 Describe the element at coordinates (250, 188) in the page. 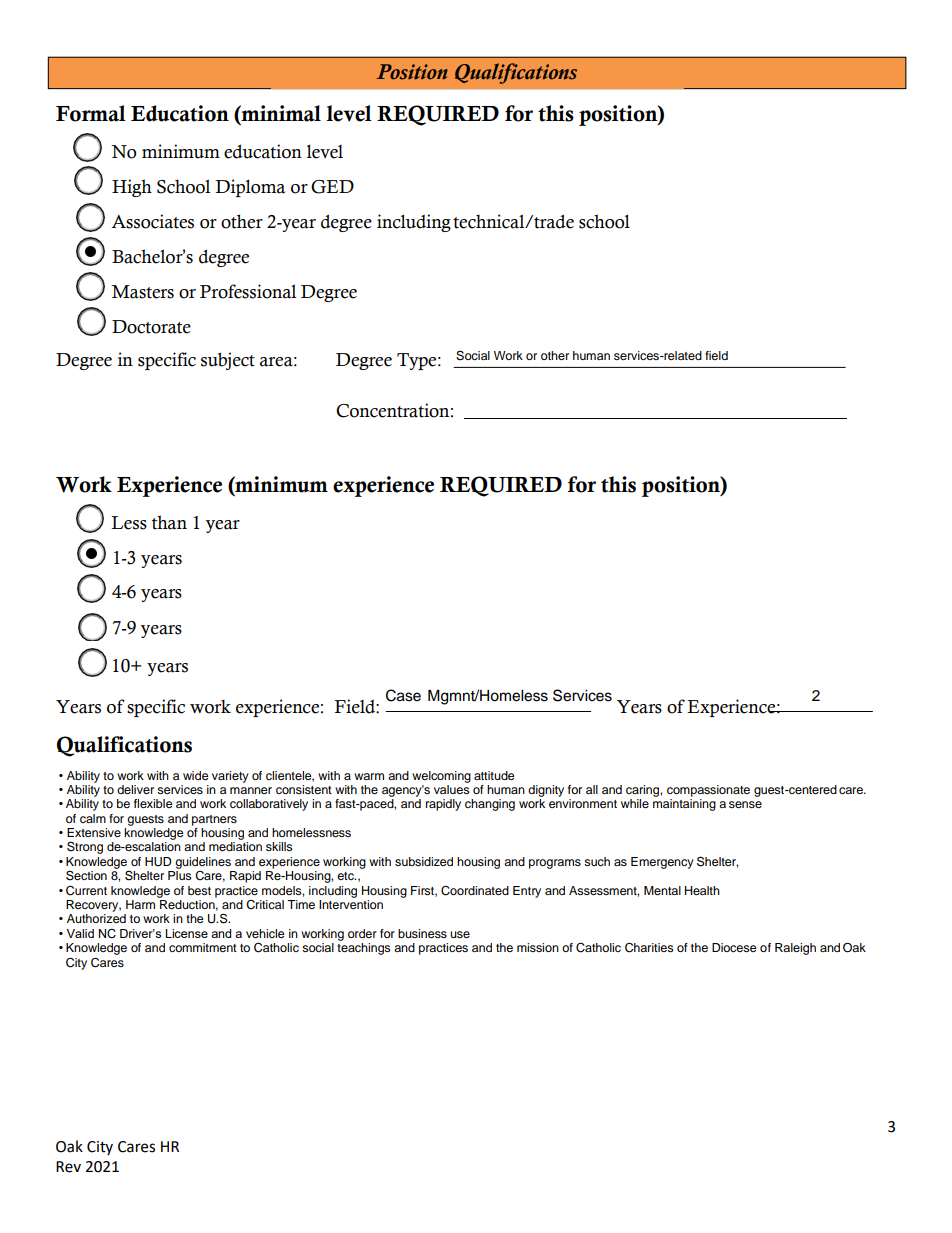

I see `Diploma` at that location.
